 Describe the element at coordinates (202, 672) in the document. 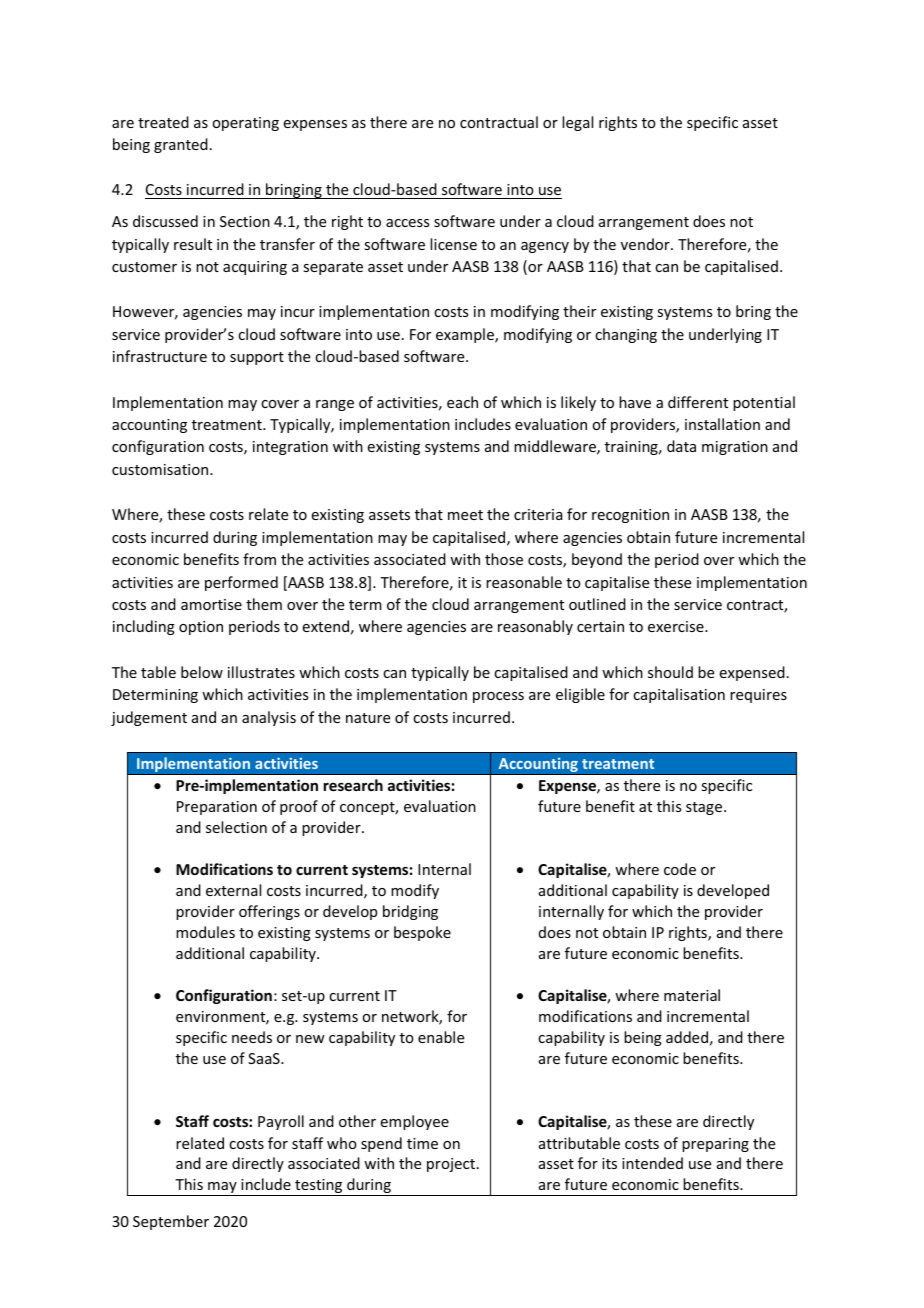

I see `below` at that location.
